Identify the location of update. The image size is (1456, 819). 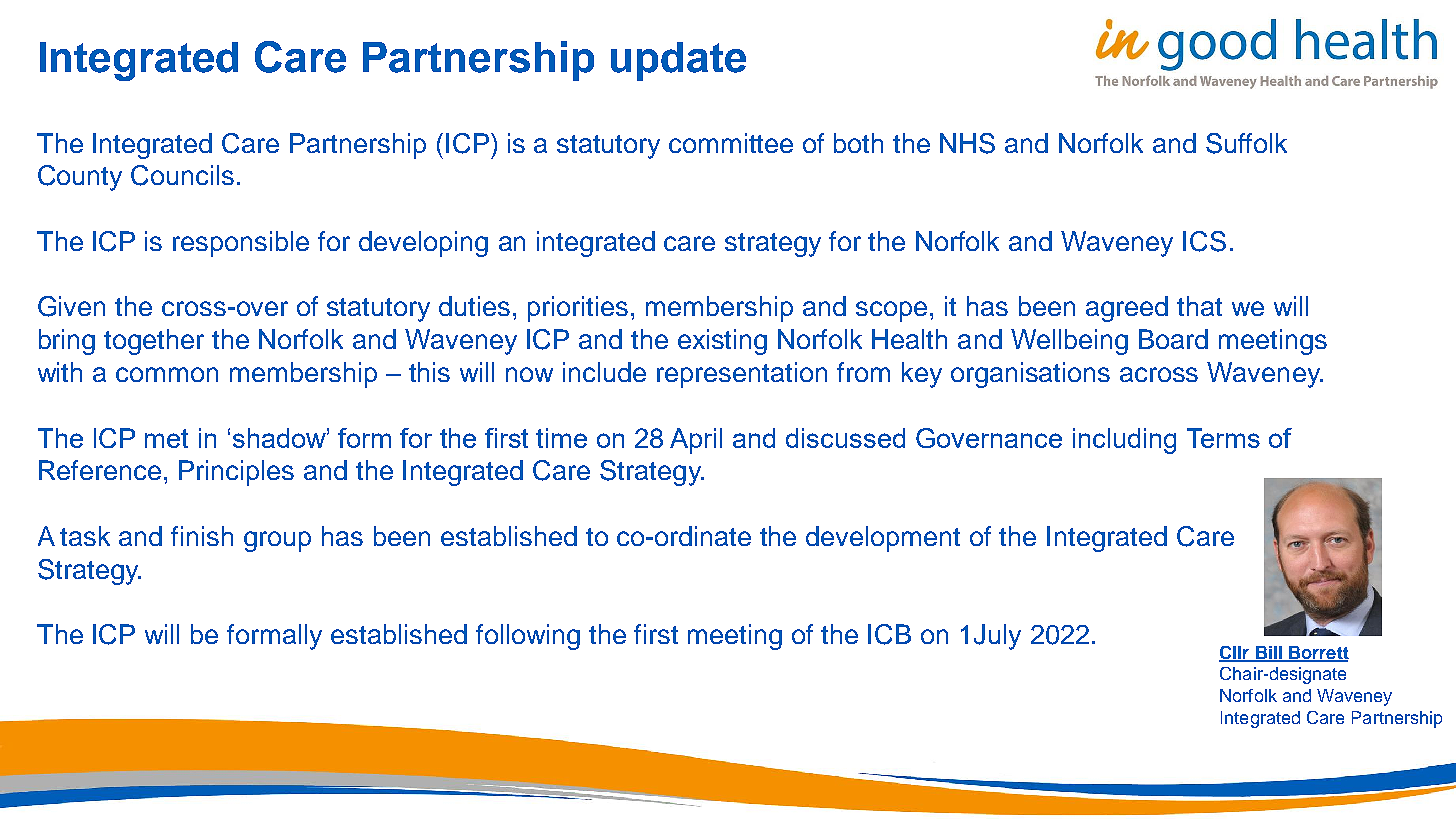
(678, 61).
